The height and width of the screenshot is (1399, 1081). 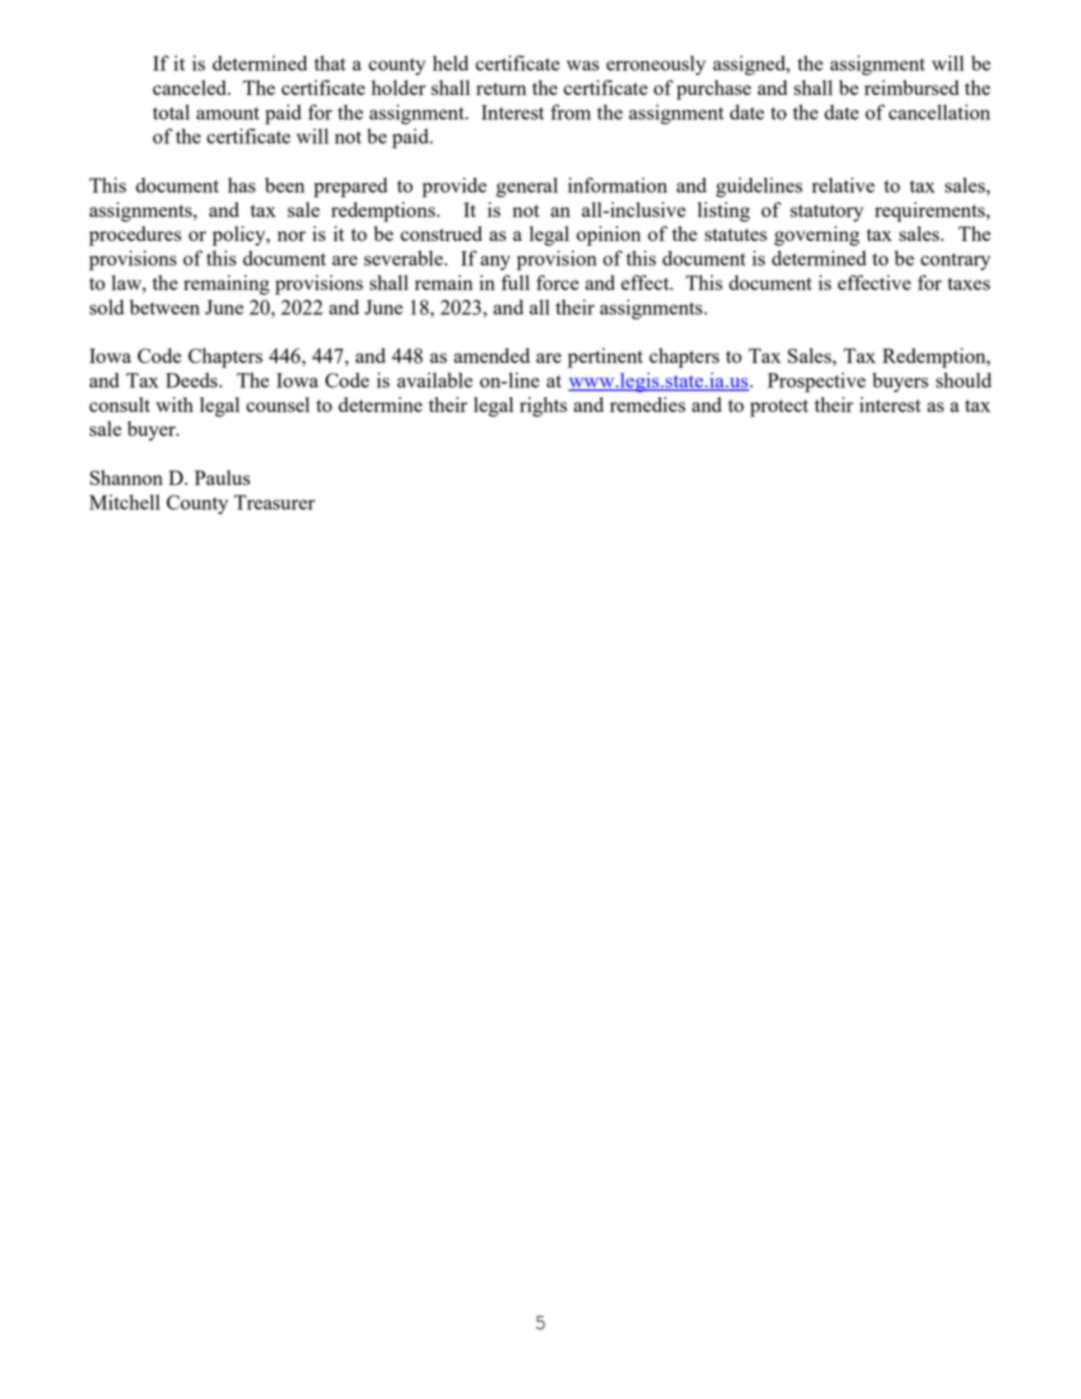 I want to click on taxes, so click(x=969, y=283).
